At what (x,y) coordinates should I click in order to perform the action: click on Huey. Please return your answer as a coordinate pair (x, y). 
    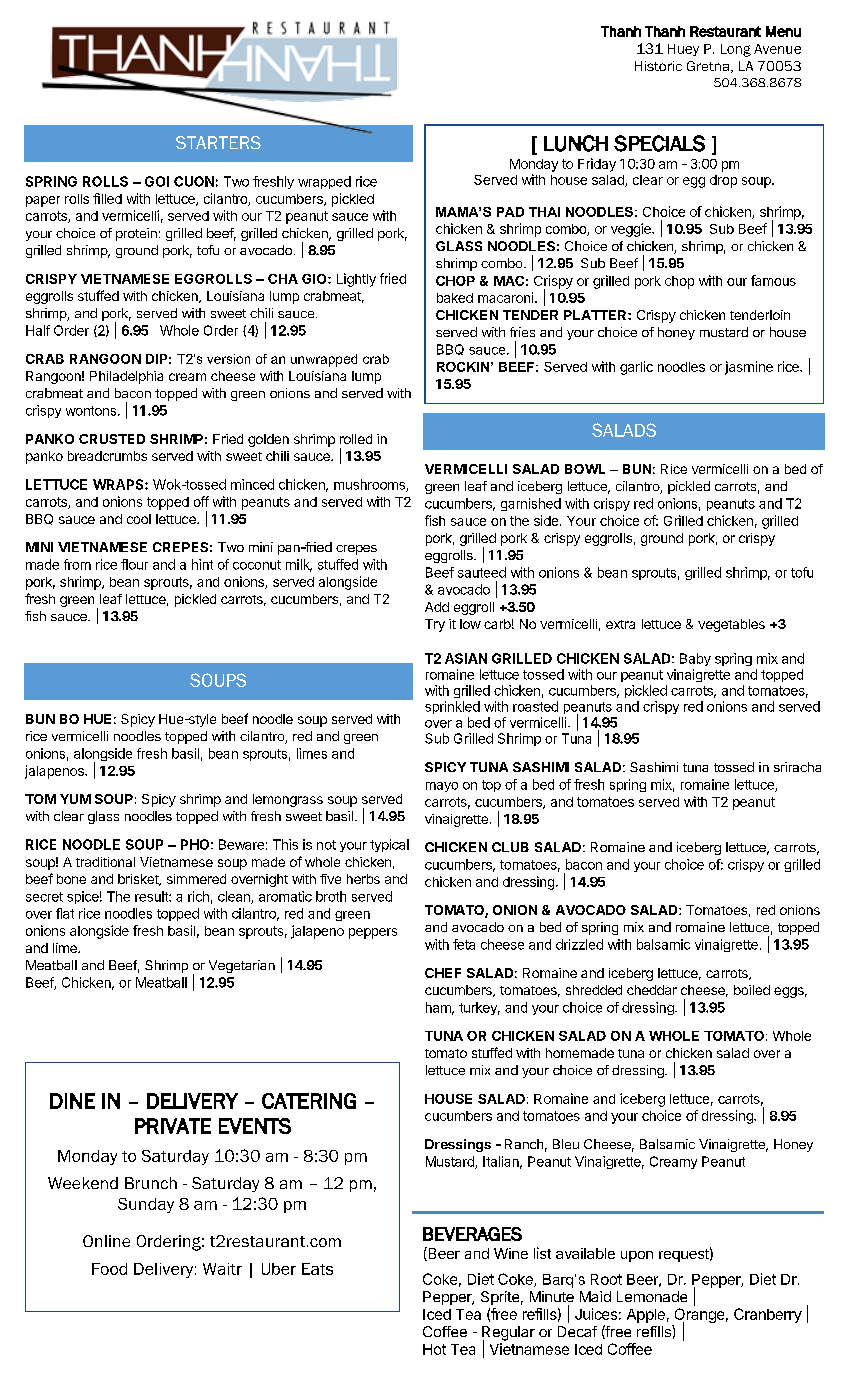
    Looking at the image, I should click on (683, 50).
